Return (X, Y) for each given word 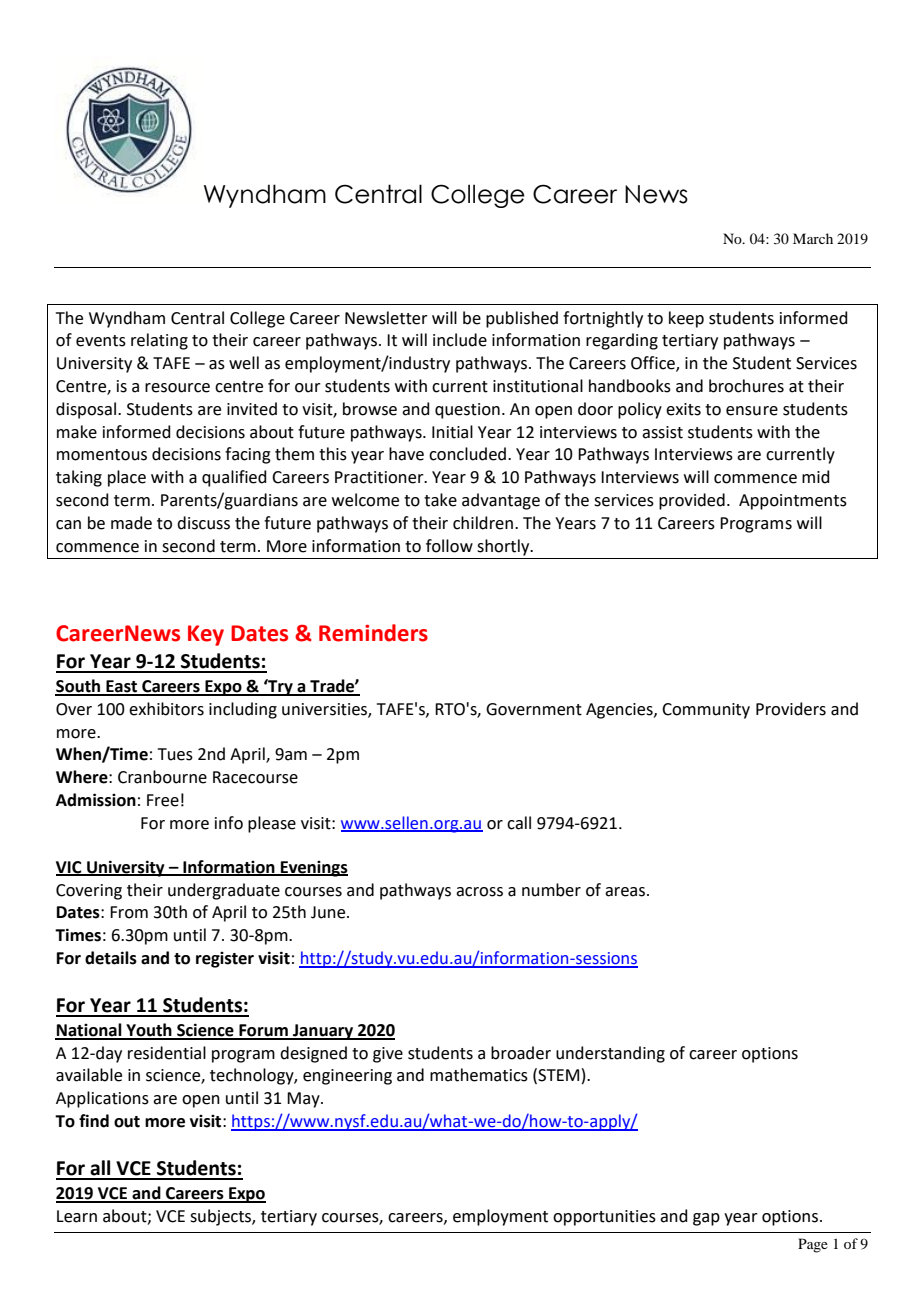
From (129, 912)
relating (159, 341)
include (460, 340)
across (479, 892)
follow (449, 546)
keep (686, 319)
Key (206, 635)
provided (692, 501)
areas (626, 892)
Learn (77, 1216)
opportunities (604, 1218)
